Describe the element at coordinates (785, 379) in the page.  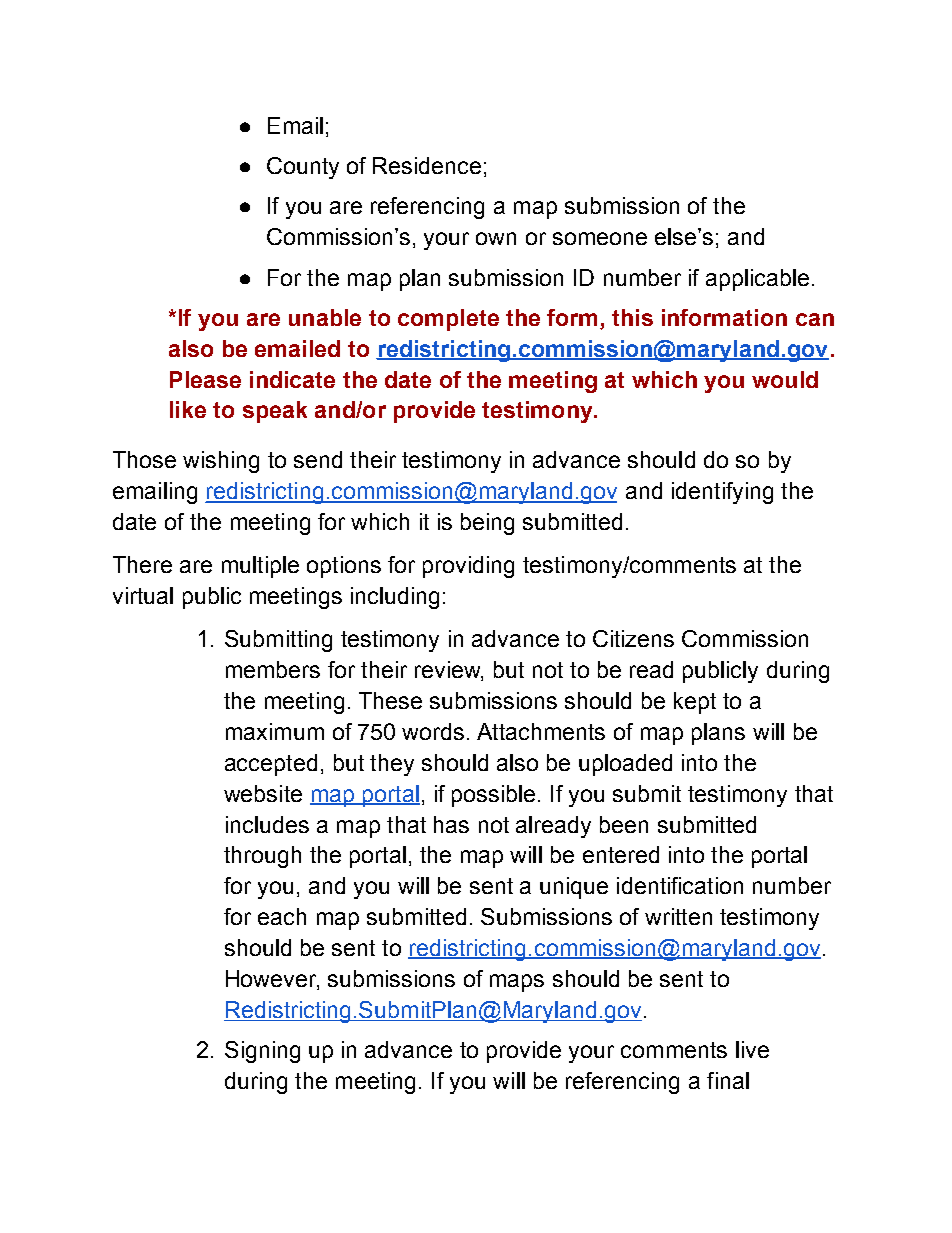
I see `would` at that location.
